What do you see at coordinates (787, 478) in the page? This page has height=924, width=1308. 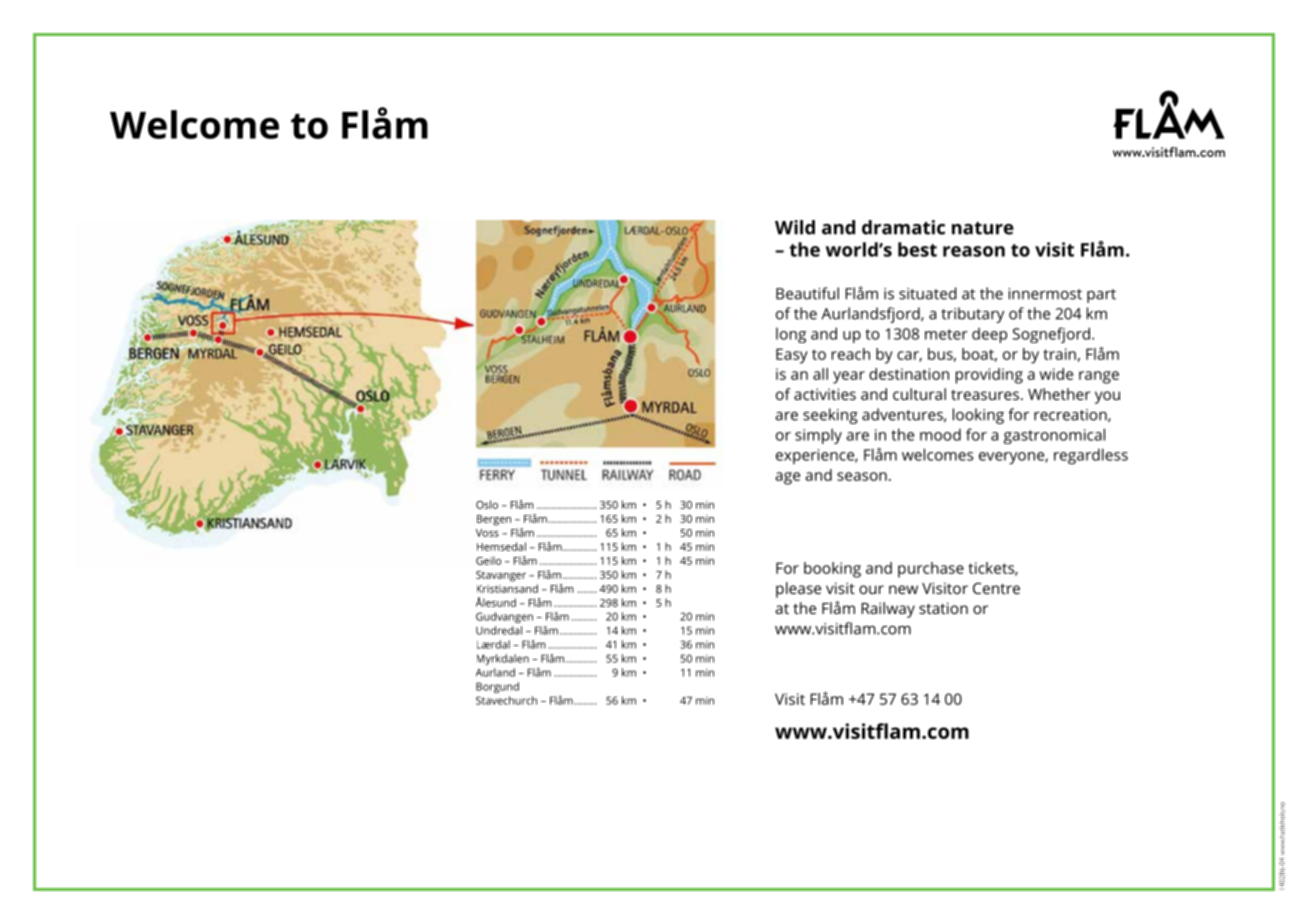 I see `age` at bounding box center [787, 478].
